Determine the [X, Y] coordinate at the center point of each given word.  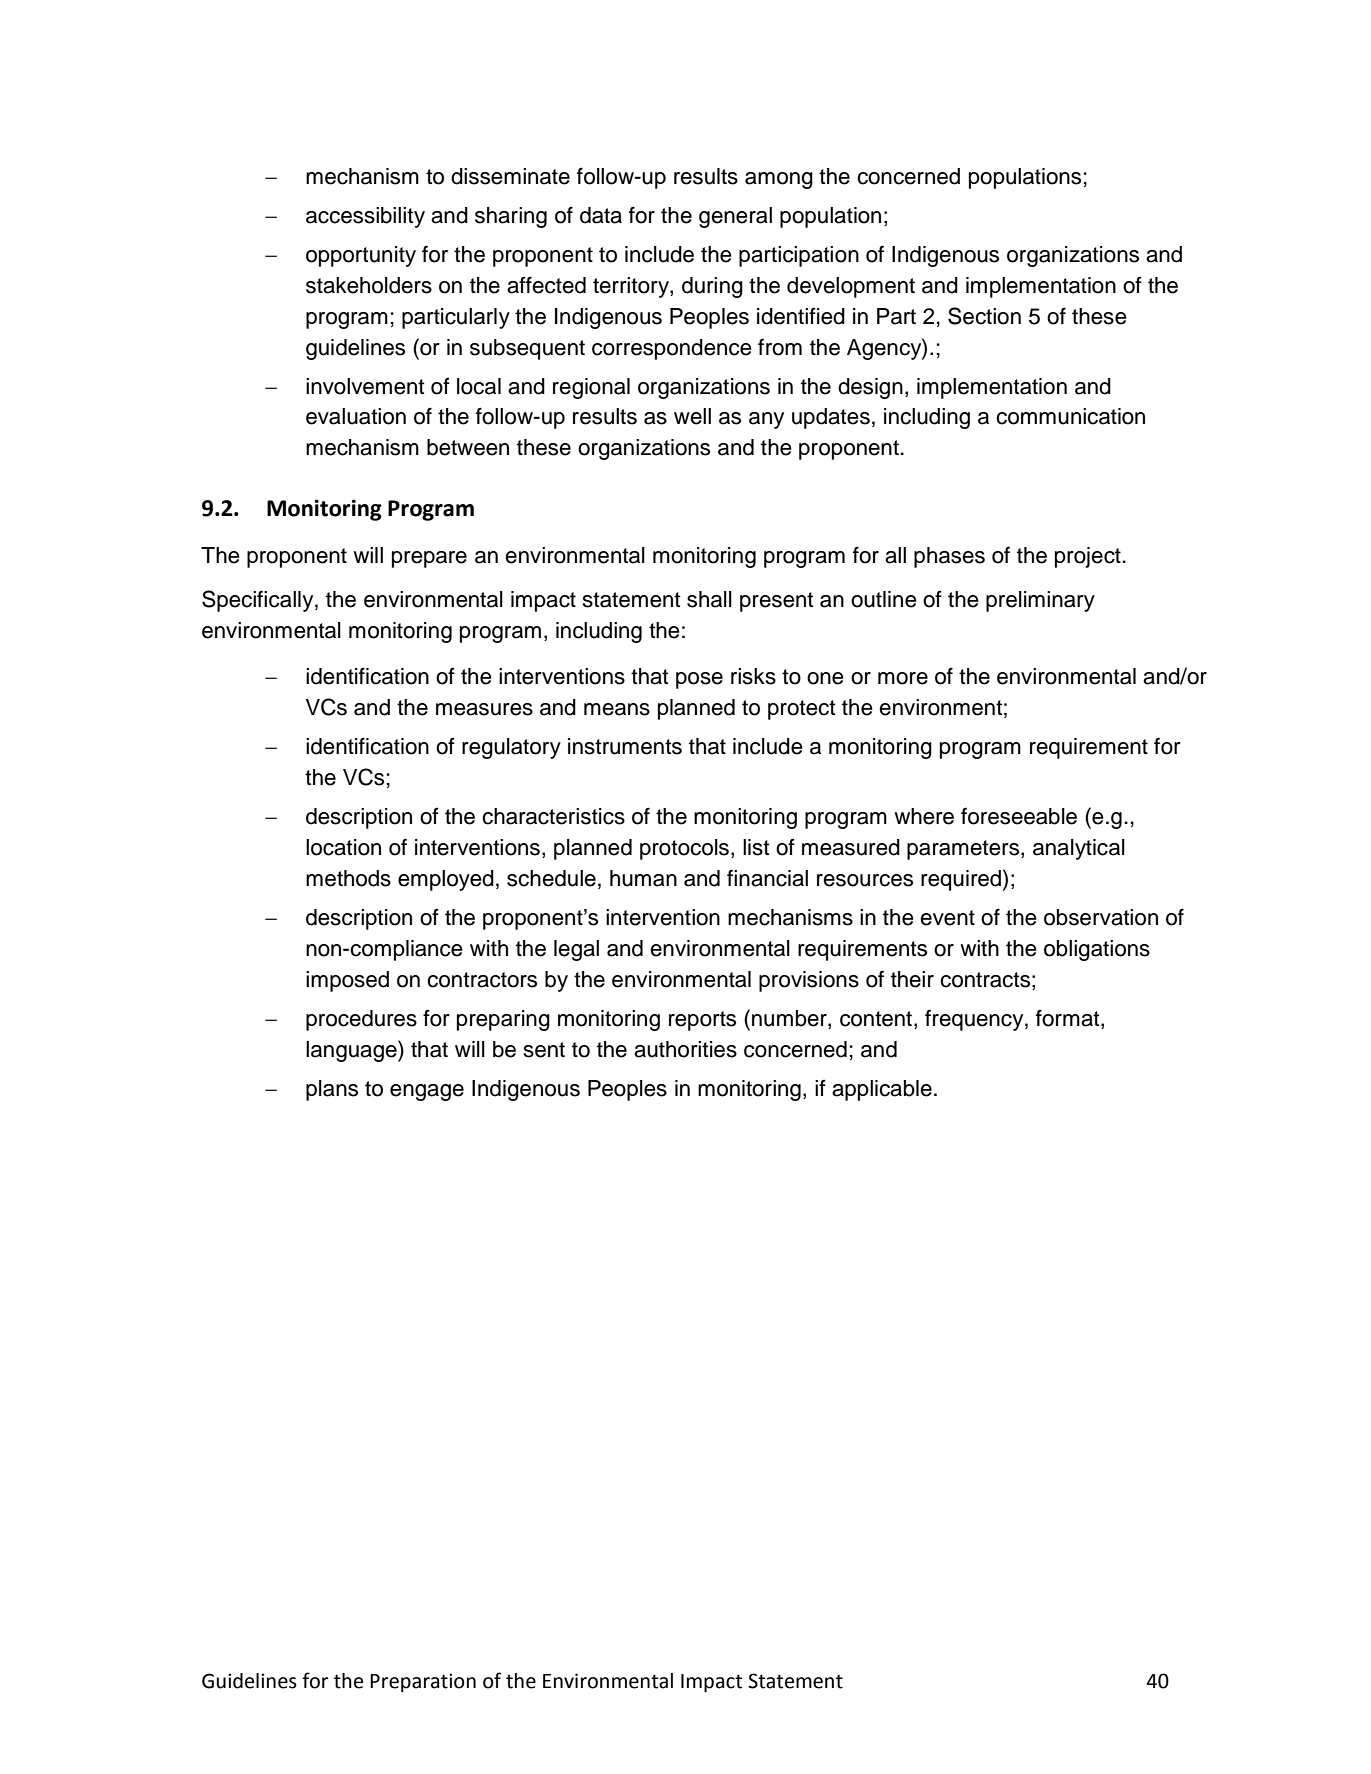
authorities [685, 1049]
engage [427, 1092]
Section [984, 316]
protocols [684, 849]
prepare [429, 559]
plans [332, 1090]
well [692, 416]
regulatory [511, 748]
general [735, 217]
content [876, 1019]
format [1069, 1019]
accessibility [365, 217]
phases [949, 557]
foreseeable [1019, 816]
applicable [882, 1090]
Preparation [423, 1682]
